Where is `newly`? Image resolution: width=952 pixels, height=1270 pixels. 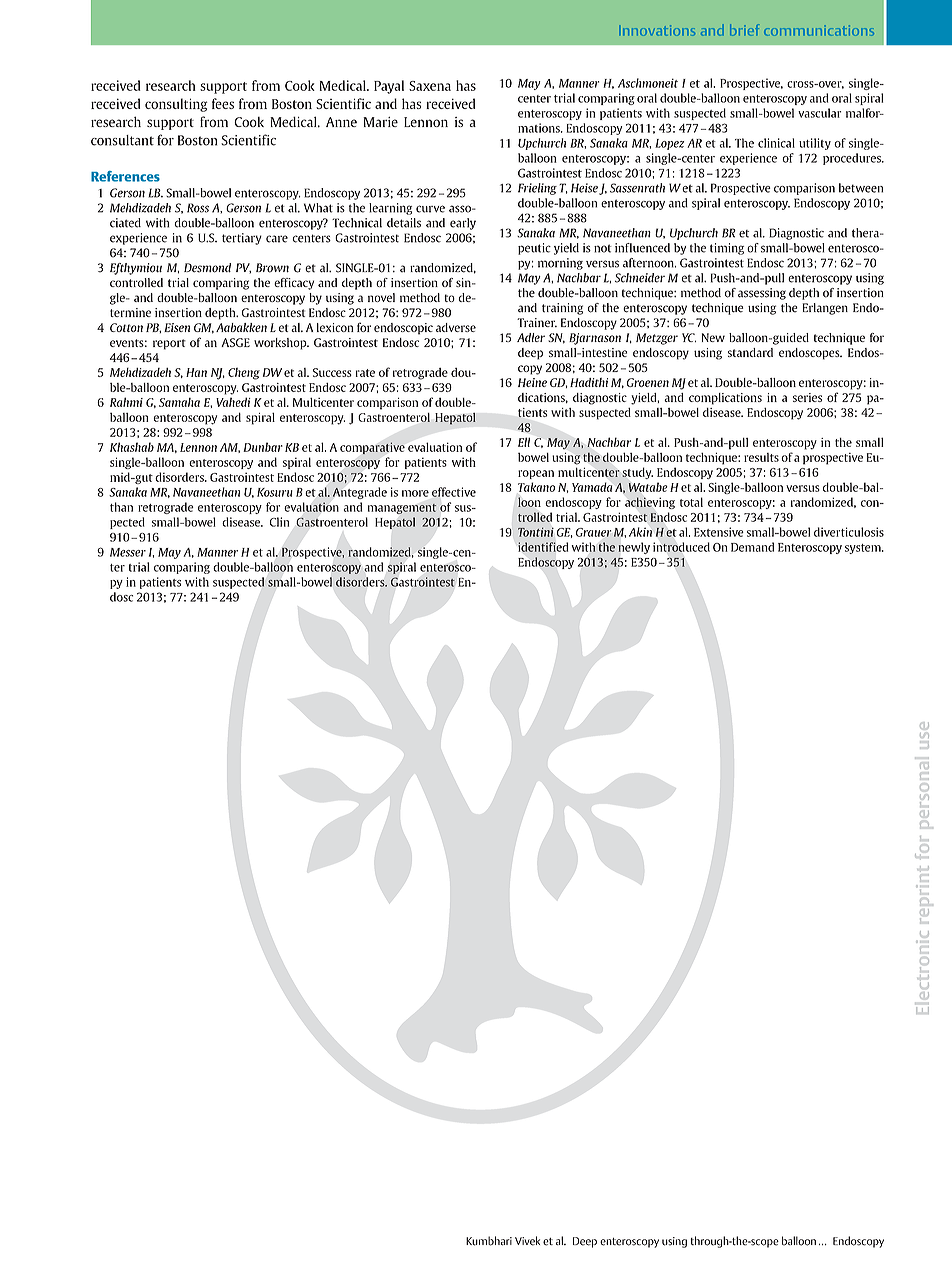 newly is located at coordinates (634, 548).
